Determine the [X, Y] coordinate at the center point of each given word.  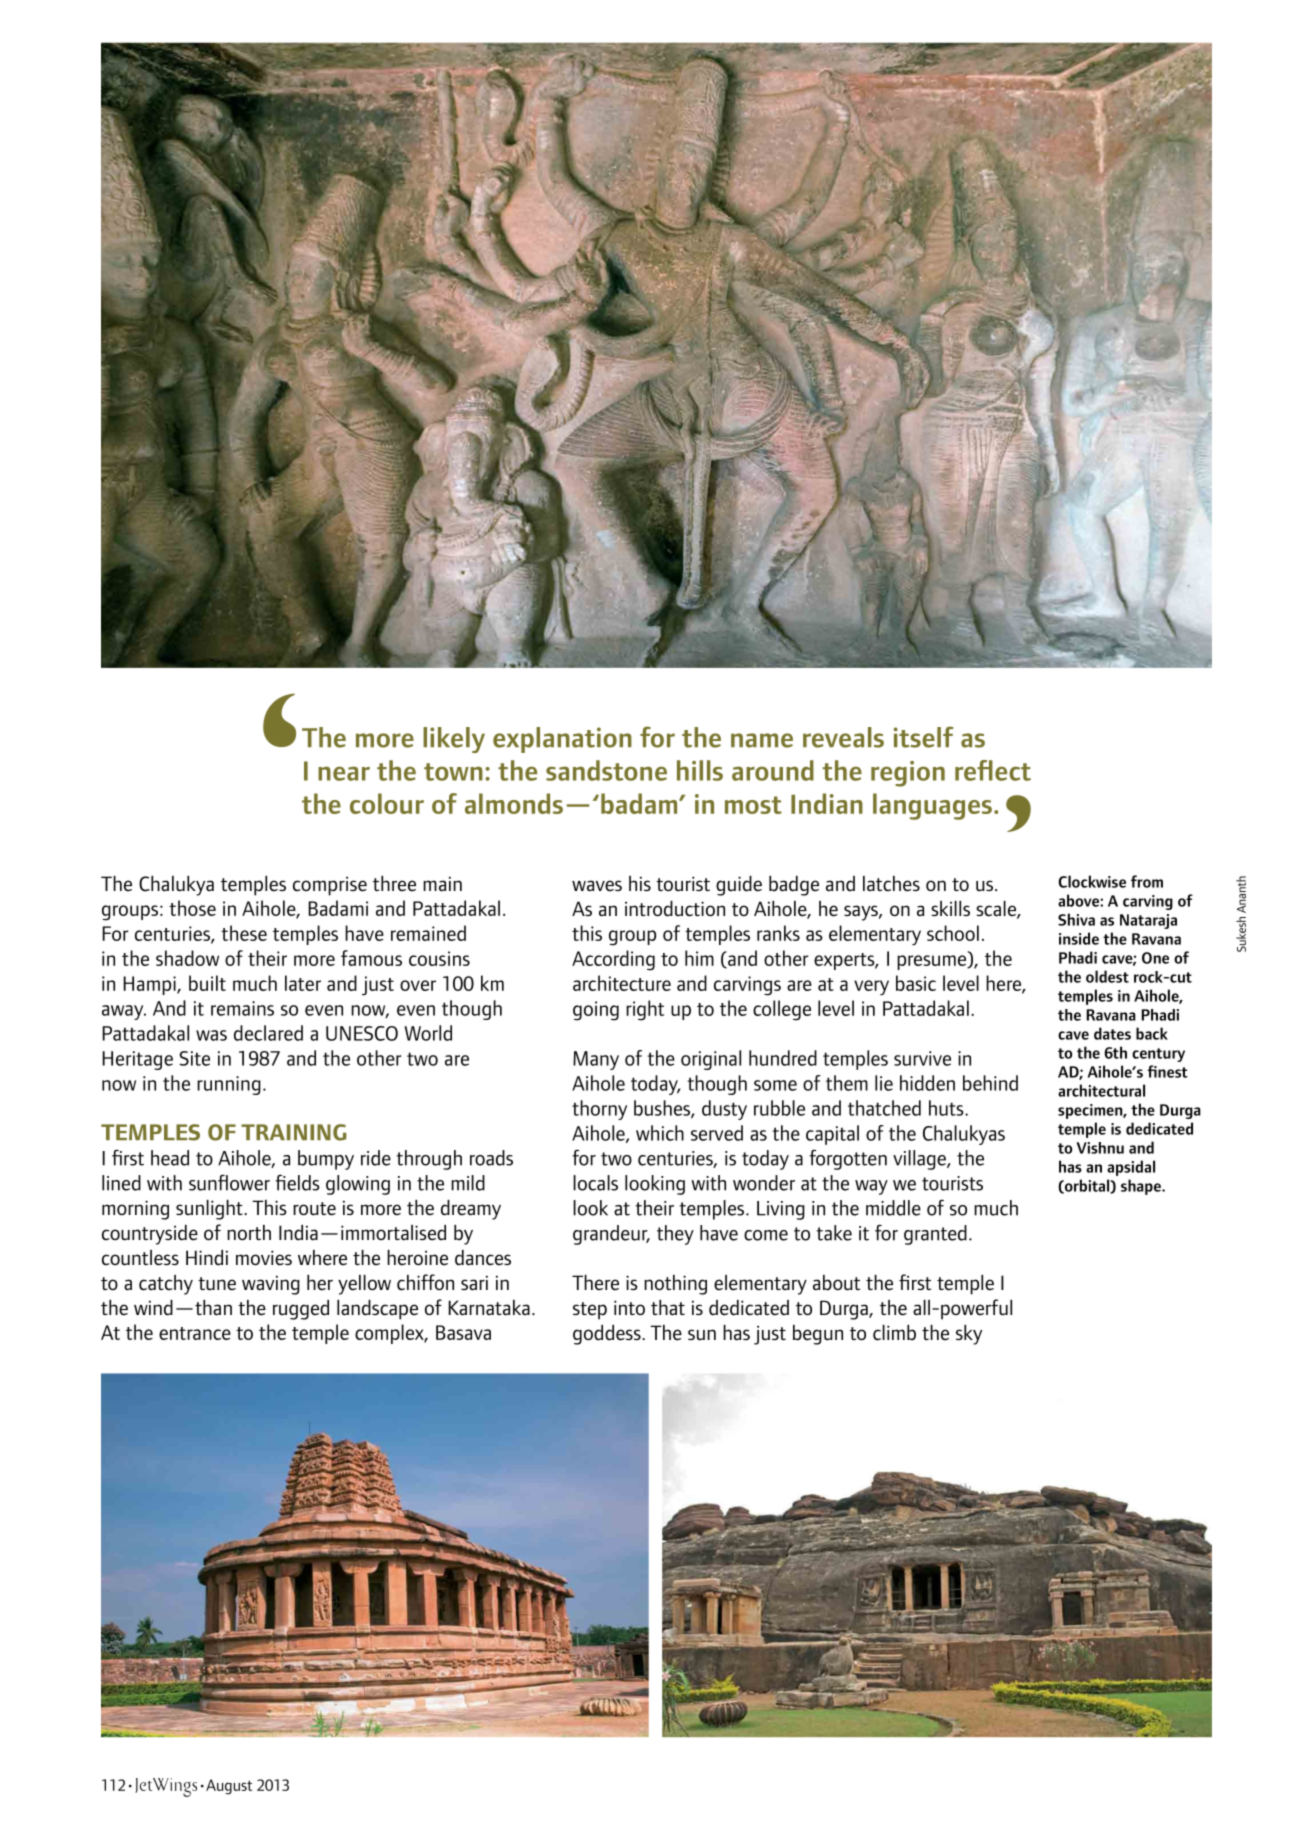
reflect [993, 770]
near [344, 773]
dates [1112, 1033]
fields [297, 1183]
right [645, 1010]
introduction [675, 909]
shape [1142, 1187]
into [629, 1307]
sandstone [606, 770]
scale [997, 910]
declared [268, 1033]
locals [595, 1183]
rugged [301, 1310]
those [192, 908]
